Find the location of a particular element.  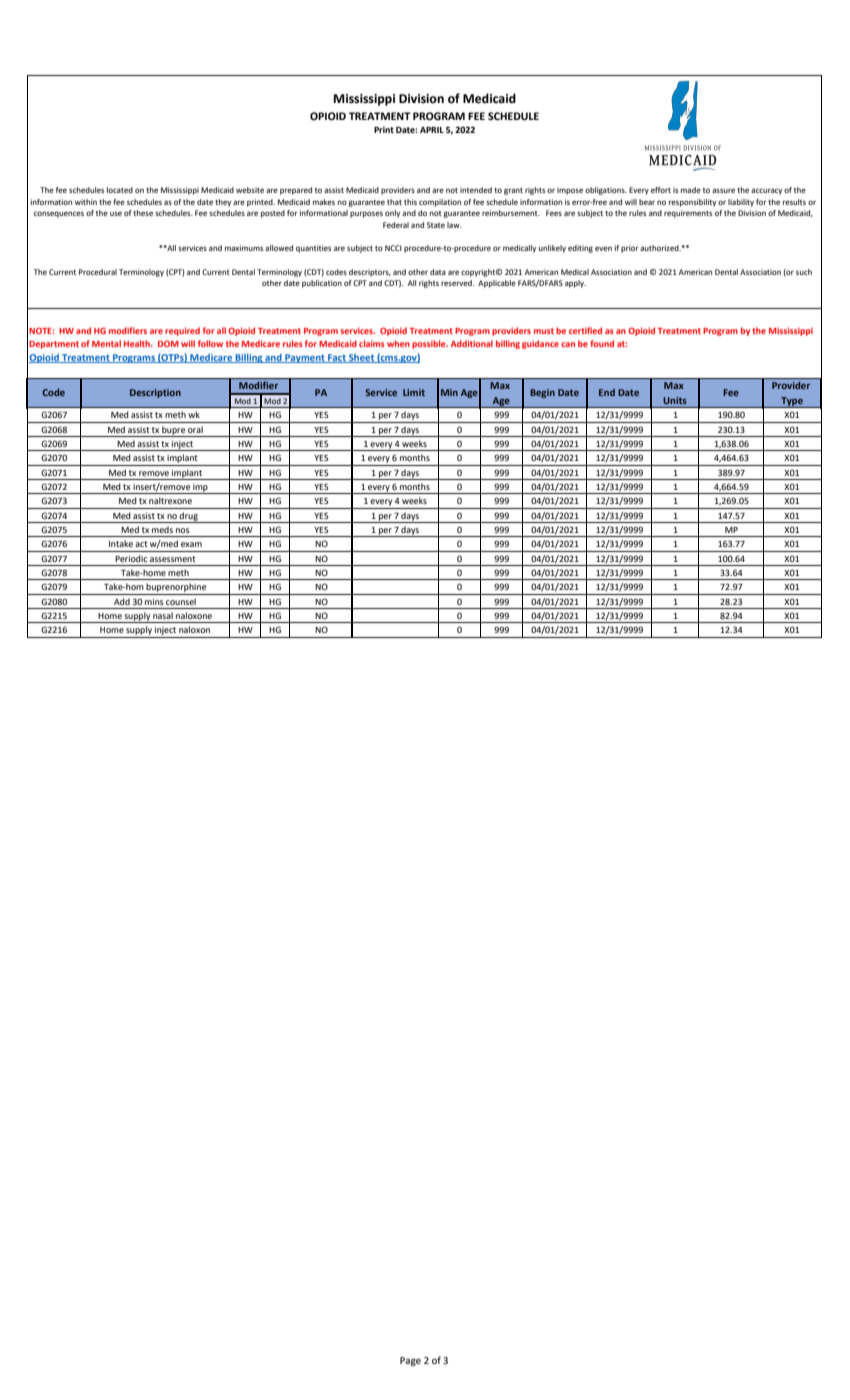

compilation is located at coordinates (440, 203).
